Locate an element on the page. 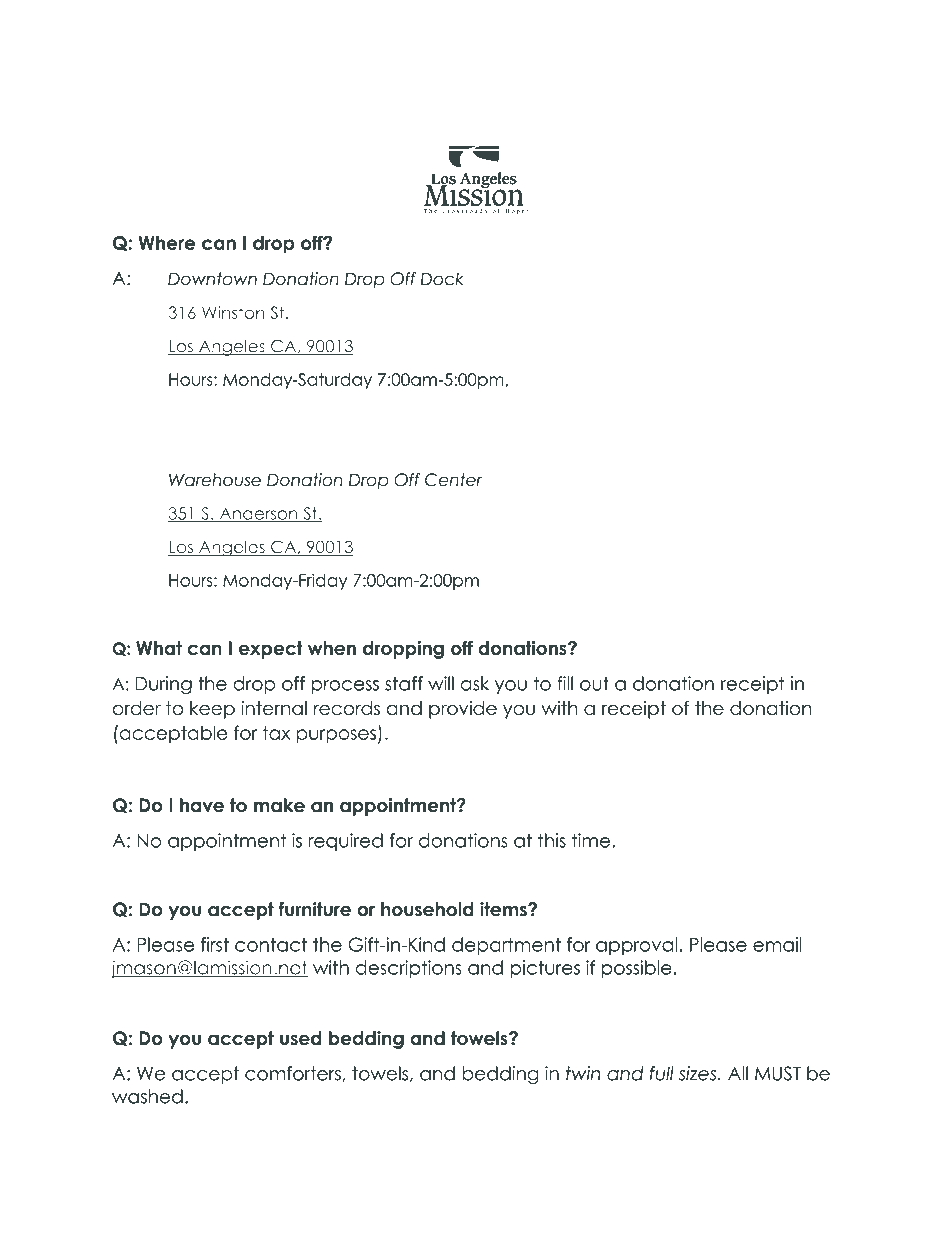  twin is located at coordinates (583, 1073).
